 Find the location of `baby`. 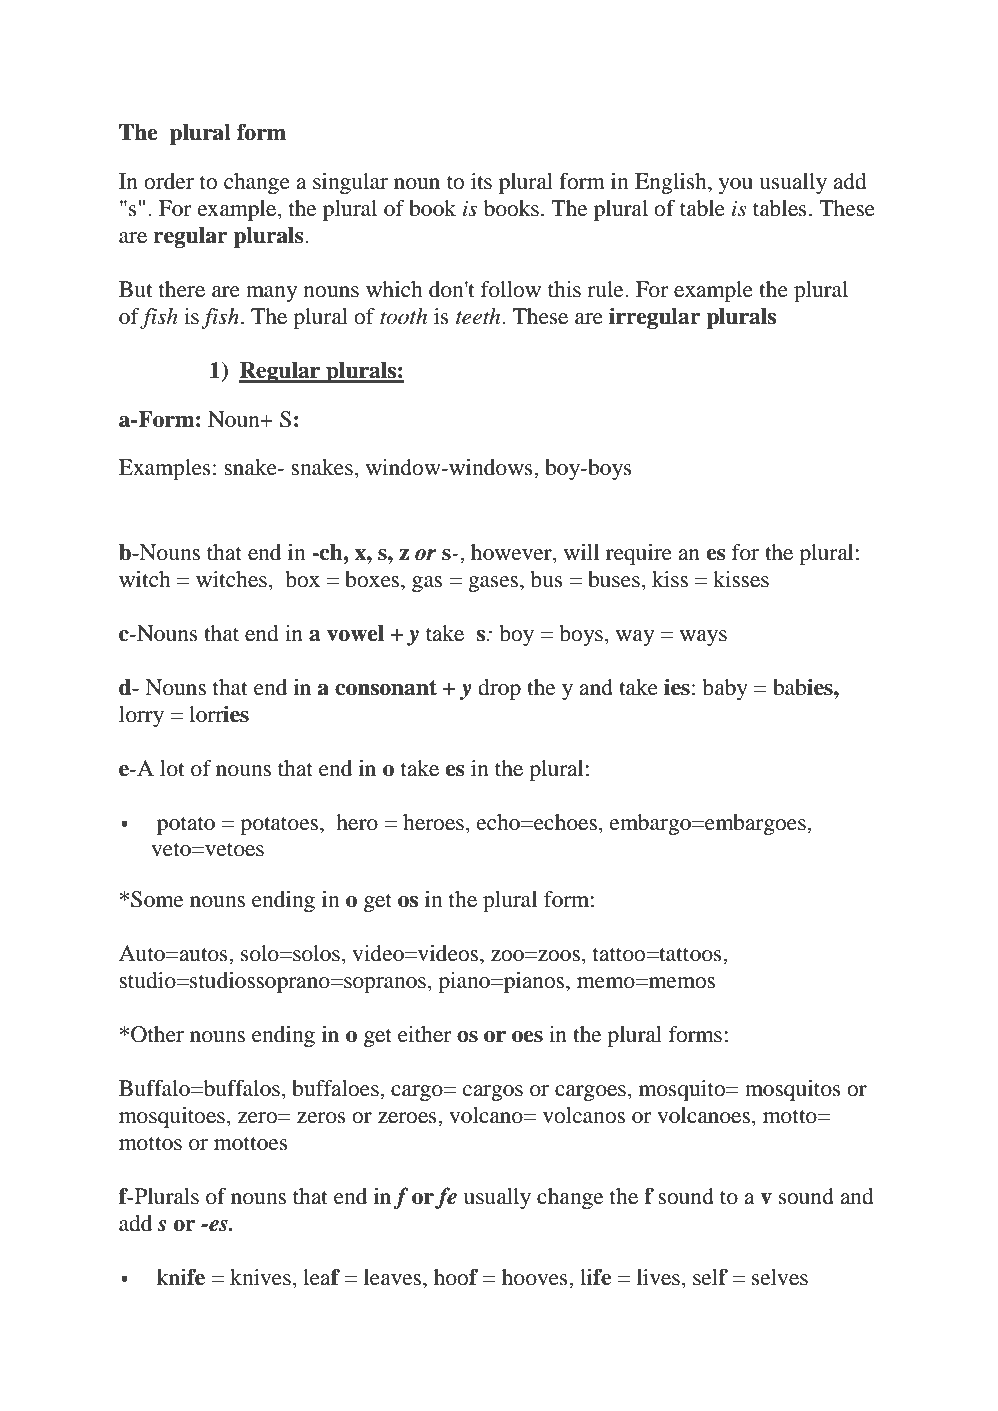

baby is located at coordinates (725, 689).
